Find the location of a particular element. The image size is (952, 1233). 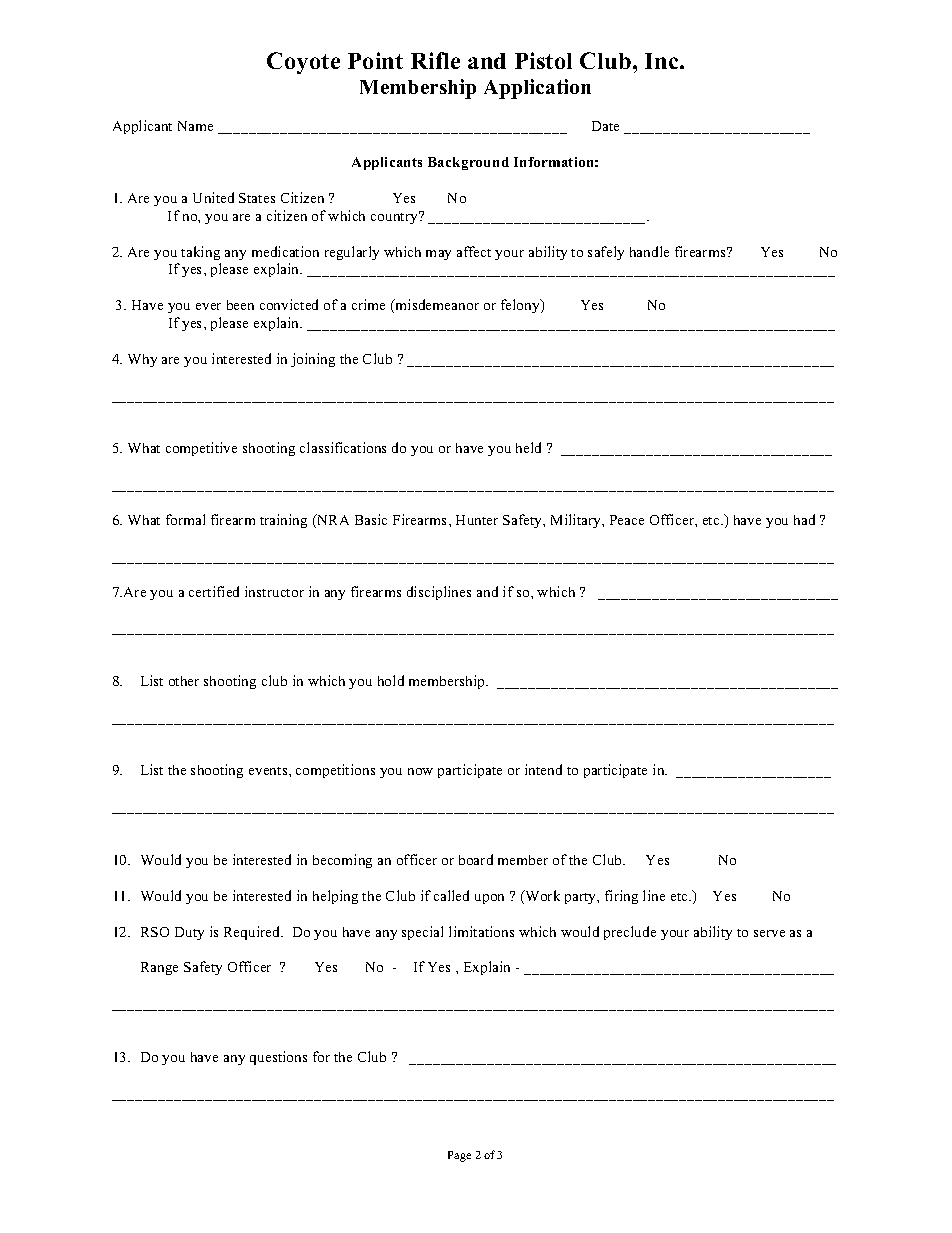

Page is located at coordinates (459, 1156).
